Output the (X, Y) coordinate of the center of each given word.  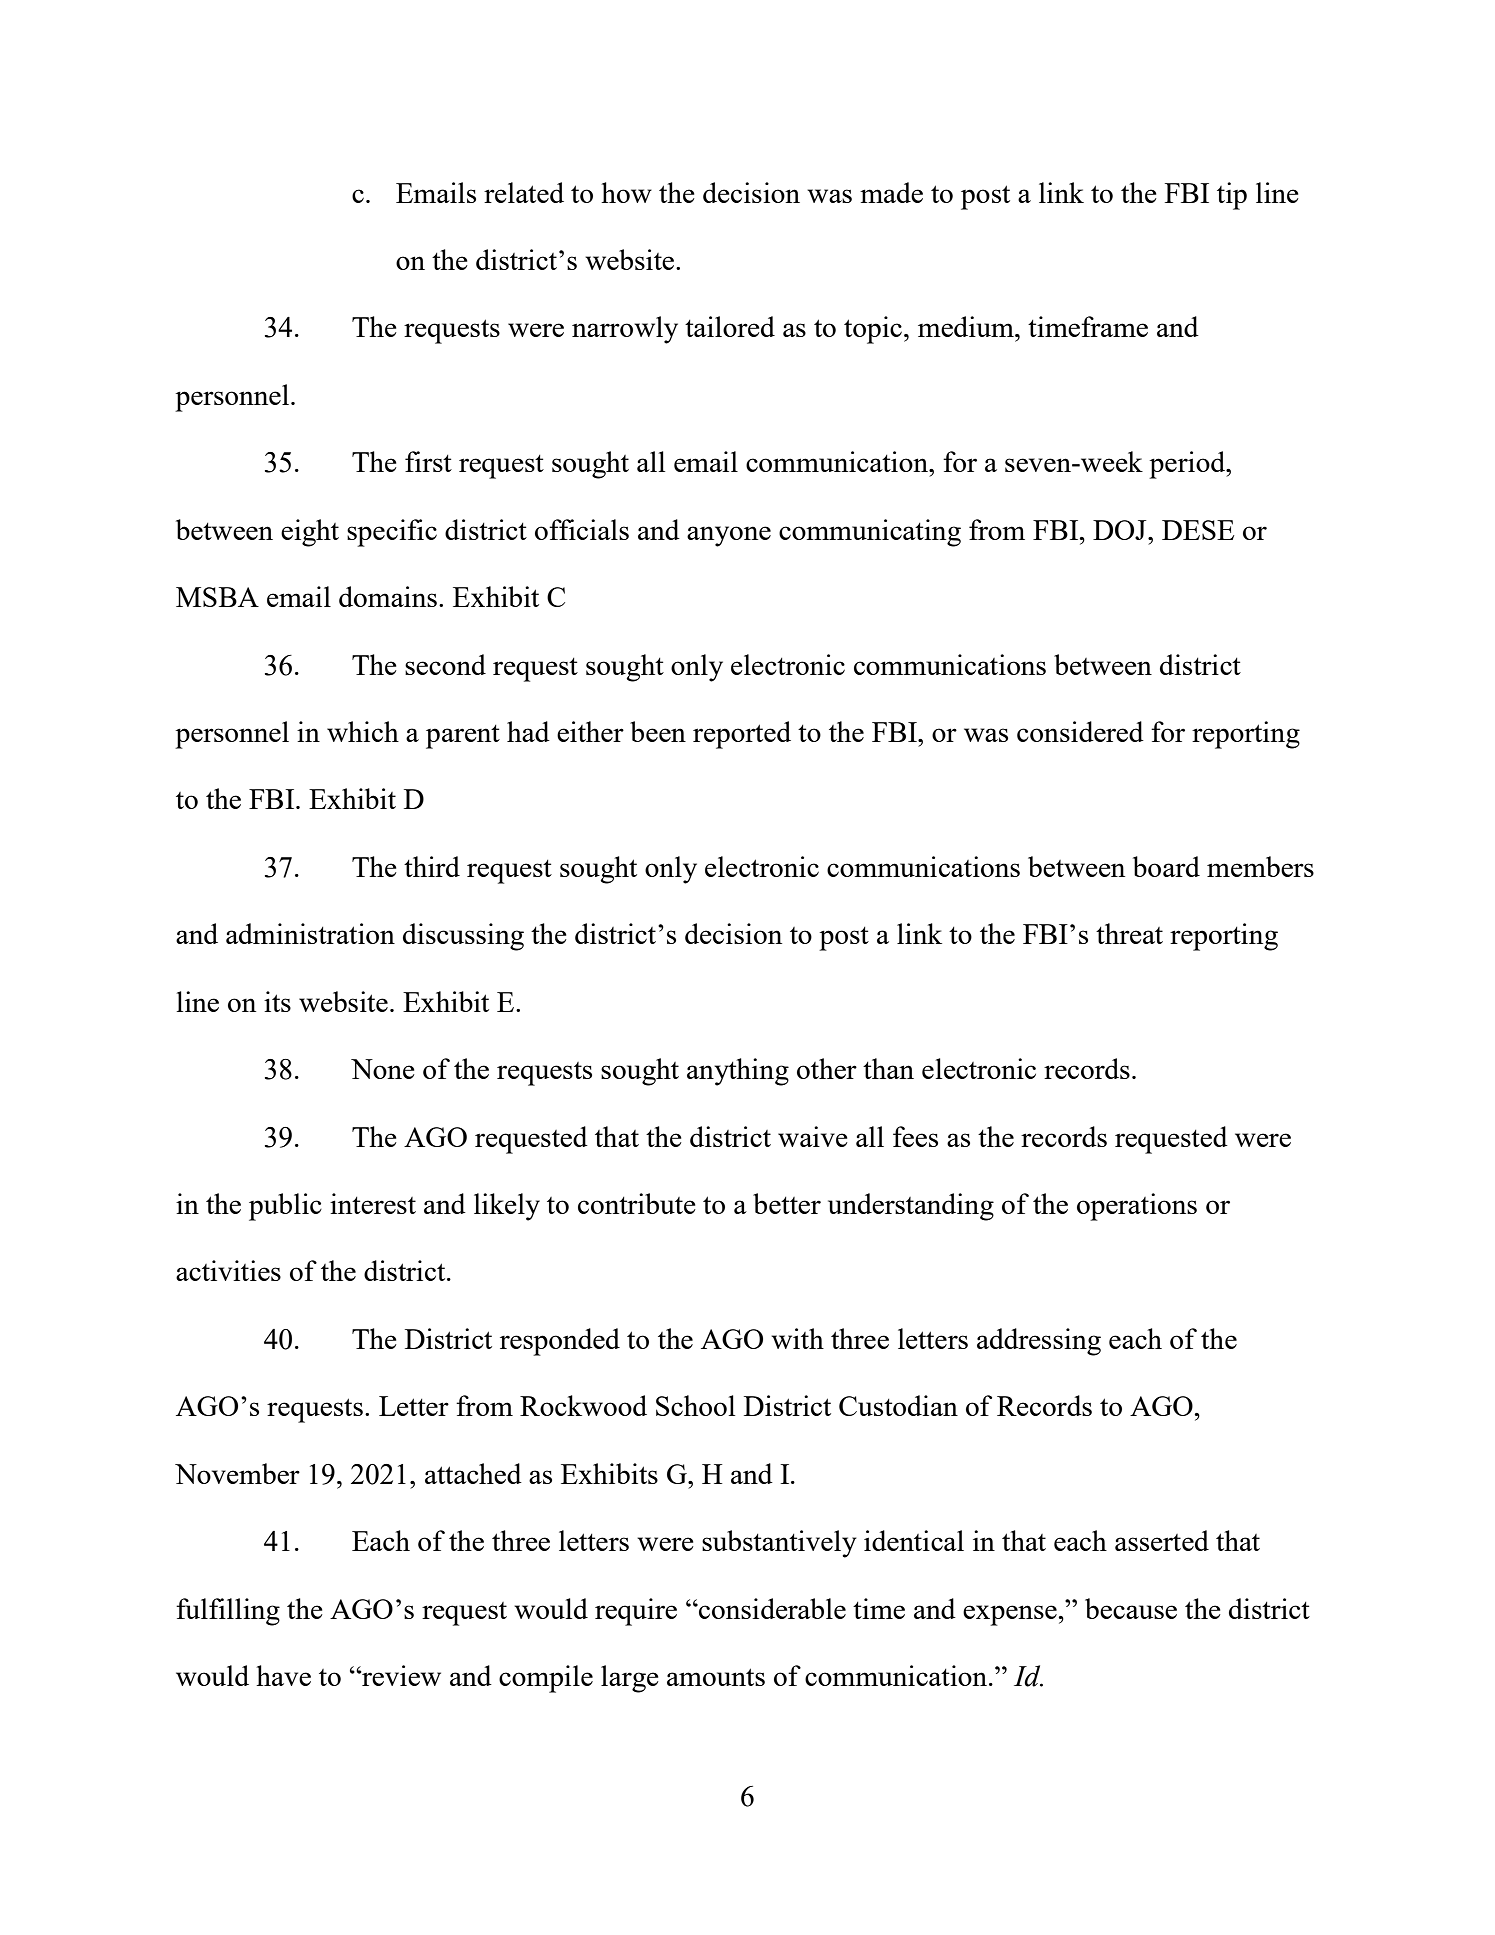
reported (742, 735)
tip (1232, 196)
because (1131, 1608)
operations (1137, 1207)
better (787, 1203)
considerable (771, 1608)
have (283, 1675)
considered (1080, 731)
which (363, 731)
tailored (730, 326)
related (524, 192)
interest (373, 1203)
